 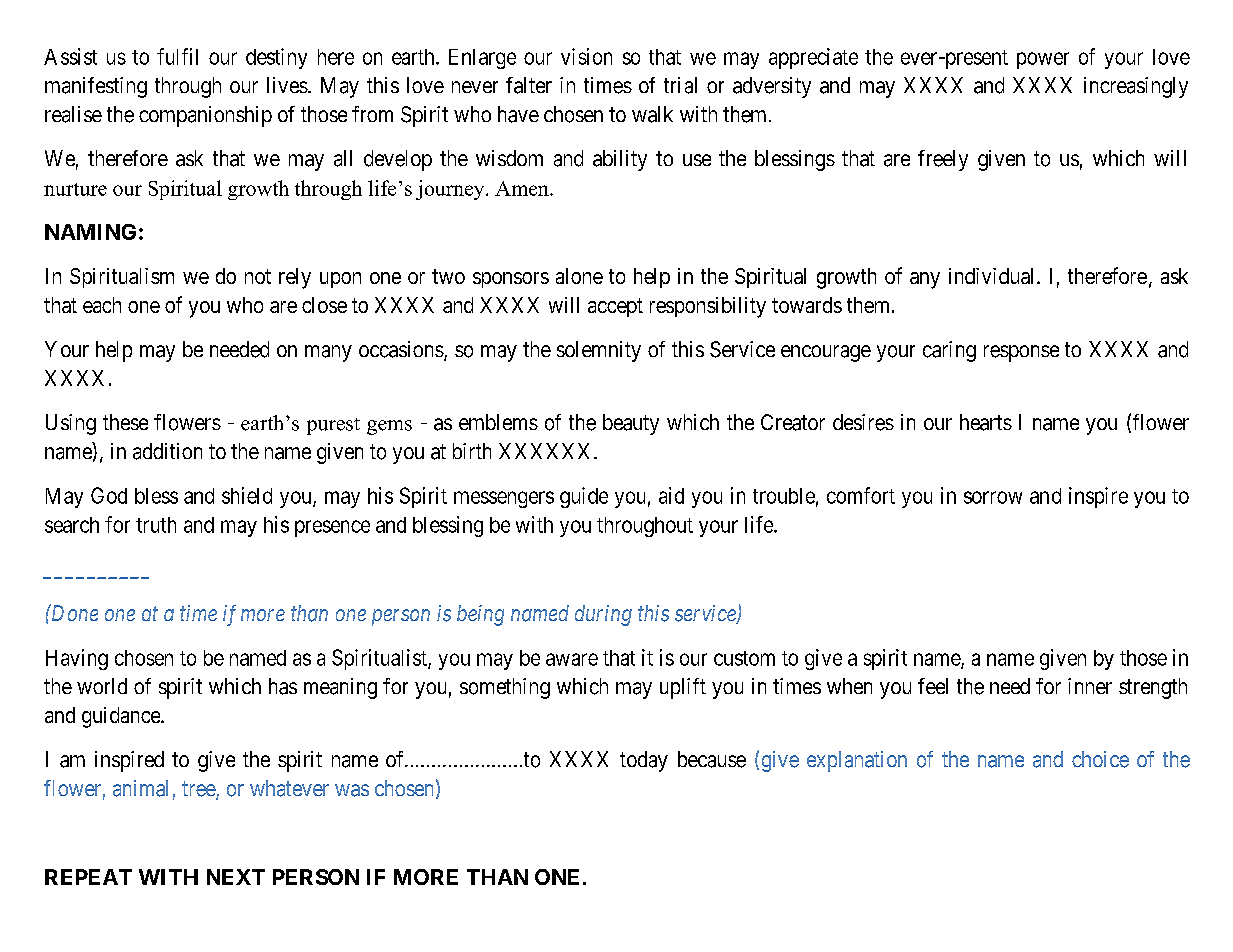 What do you see at coordinates (993, 497) in the document?
I see `sorrow` at bounding box center [993, 497].
